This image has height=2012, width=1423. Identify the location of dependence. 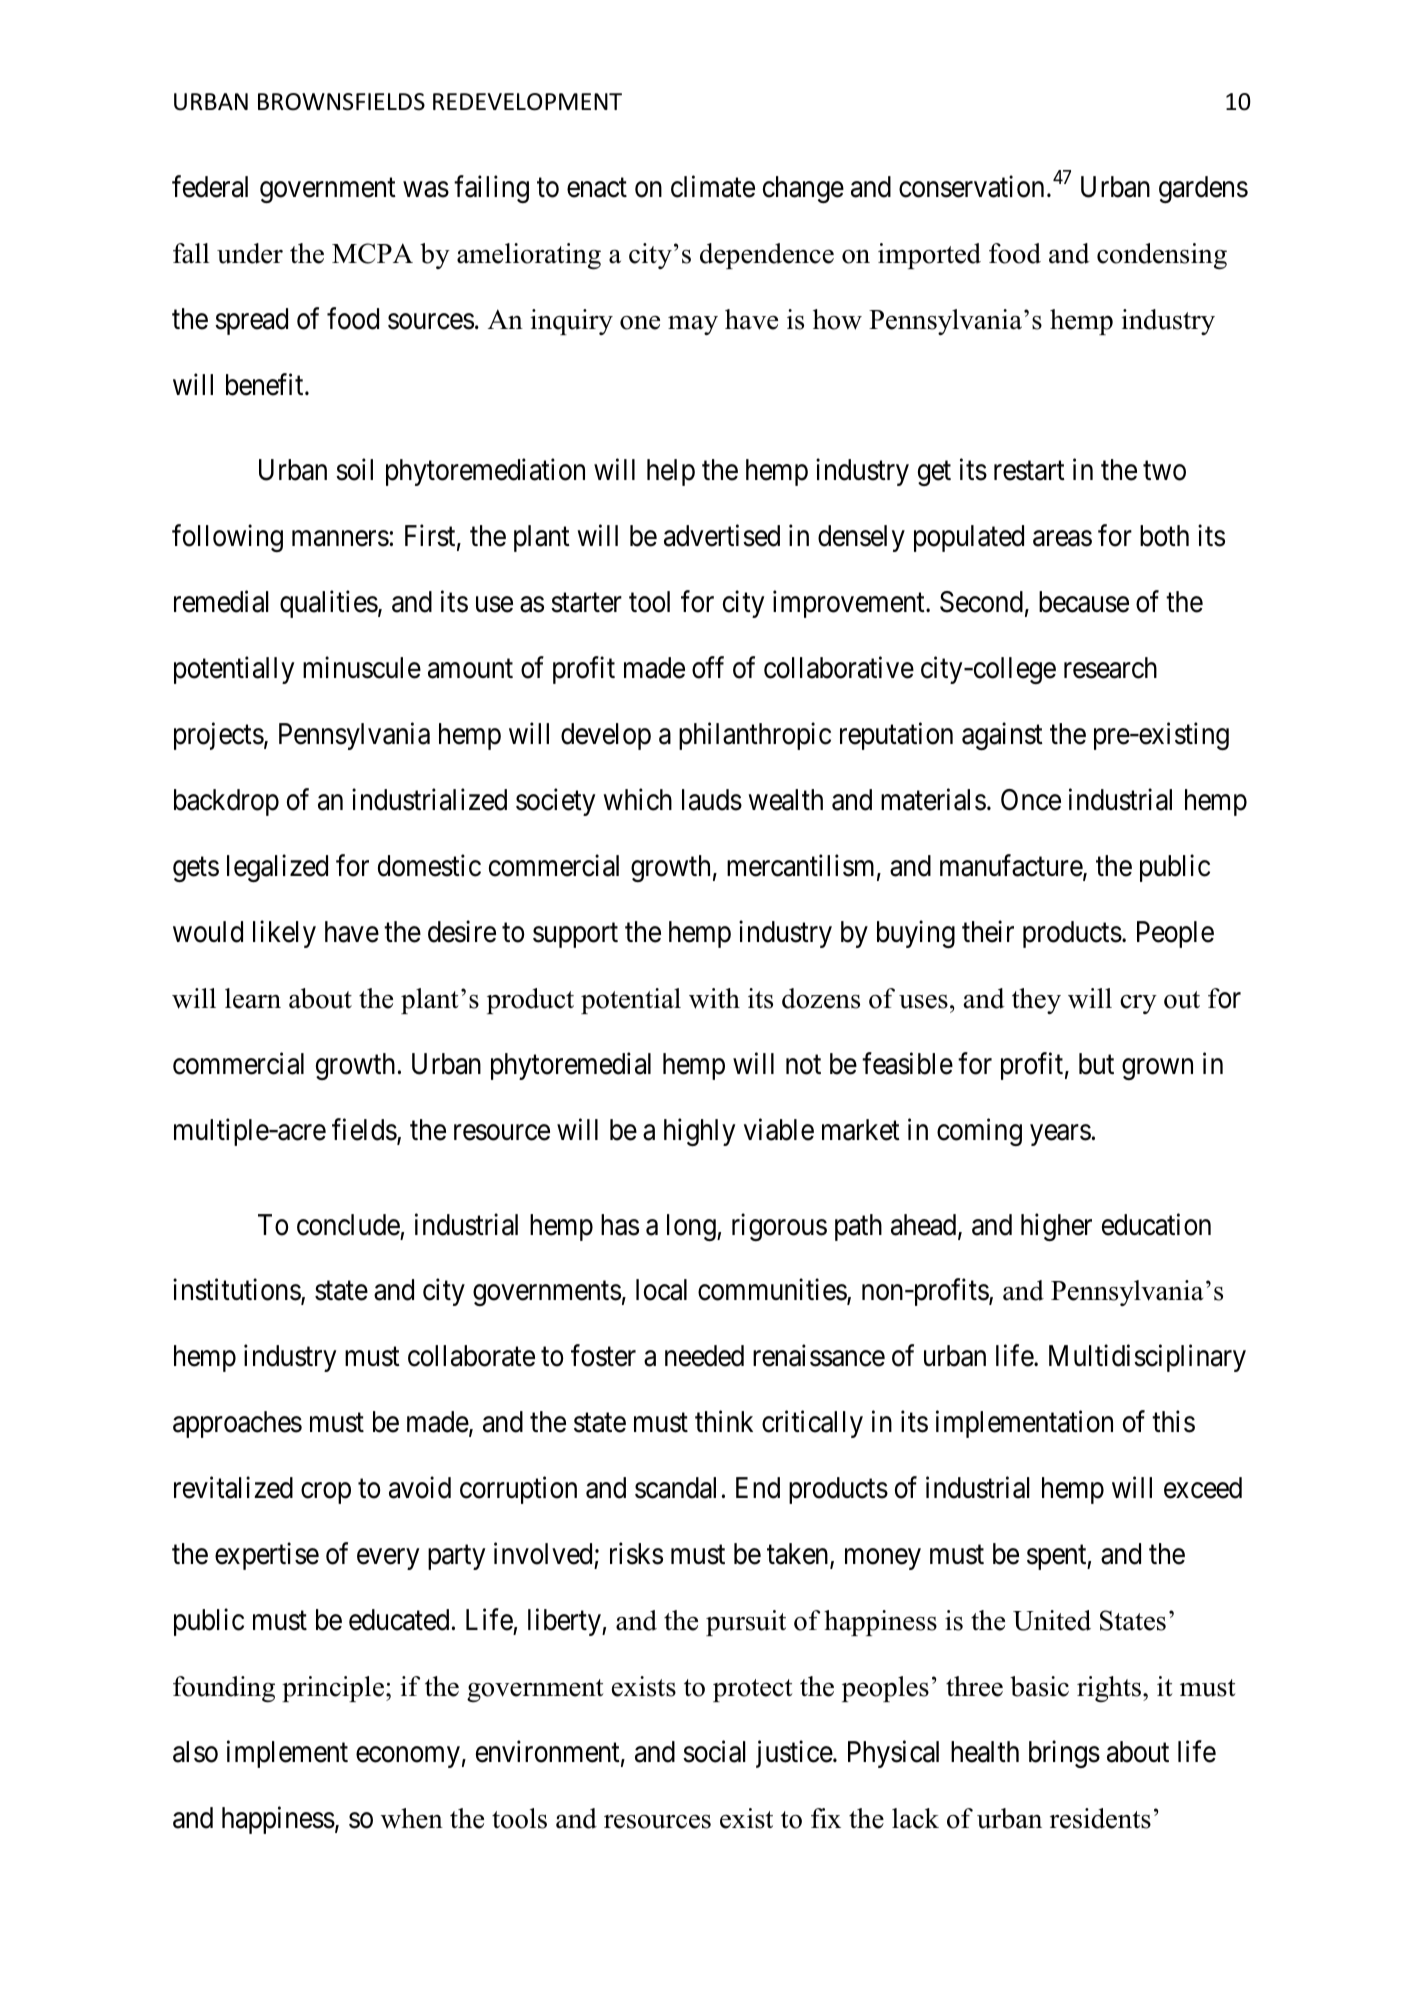
(767, 256).
